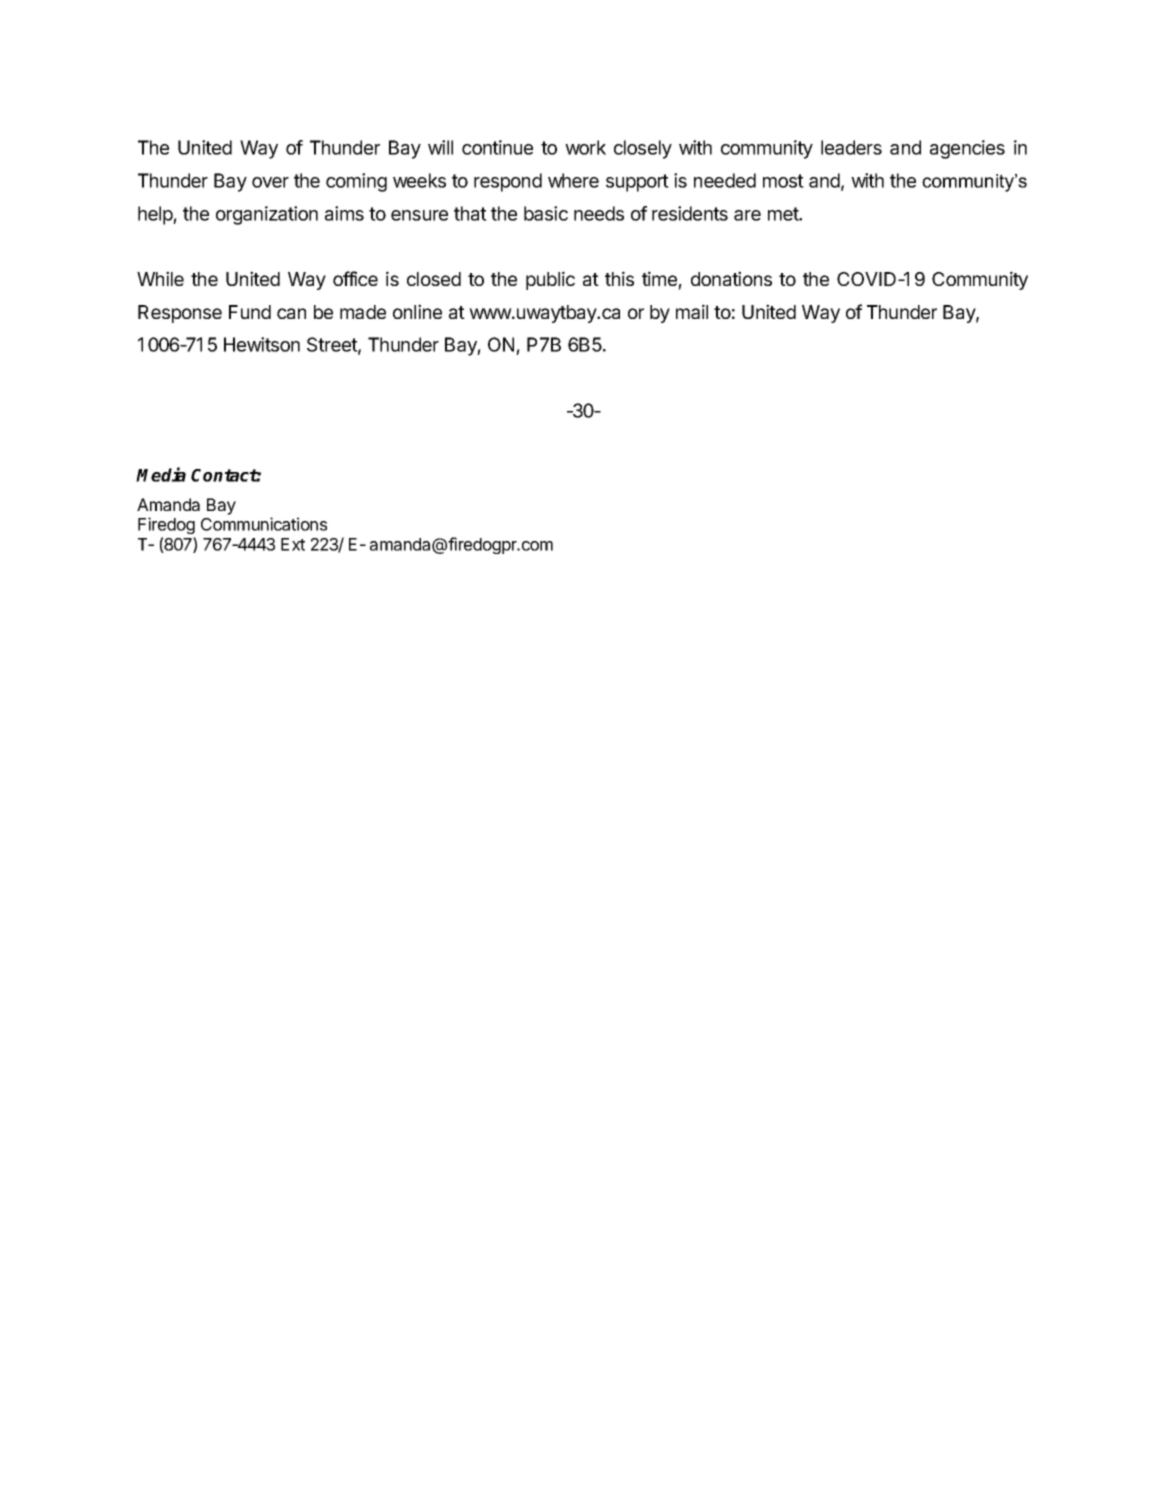  I want to click on over, so click(270, 182).
